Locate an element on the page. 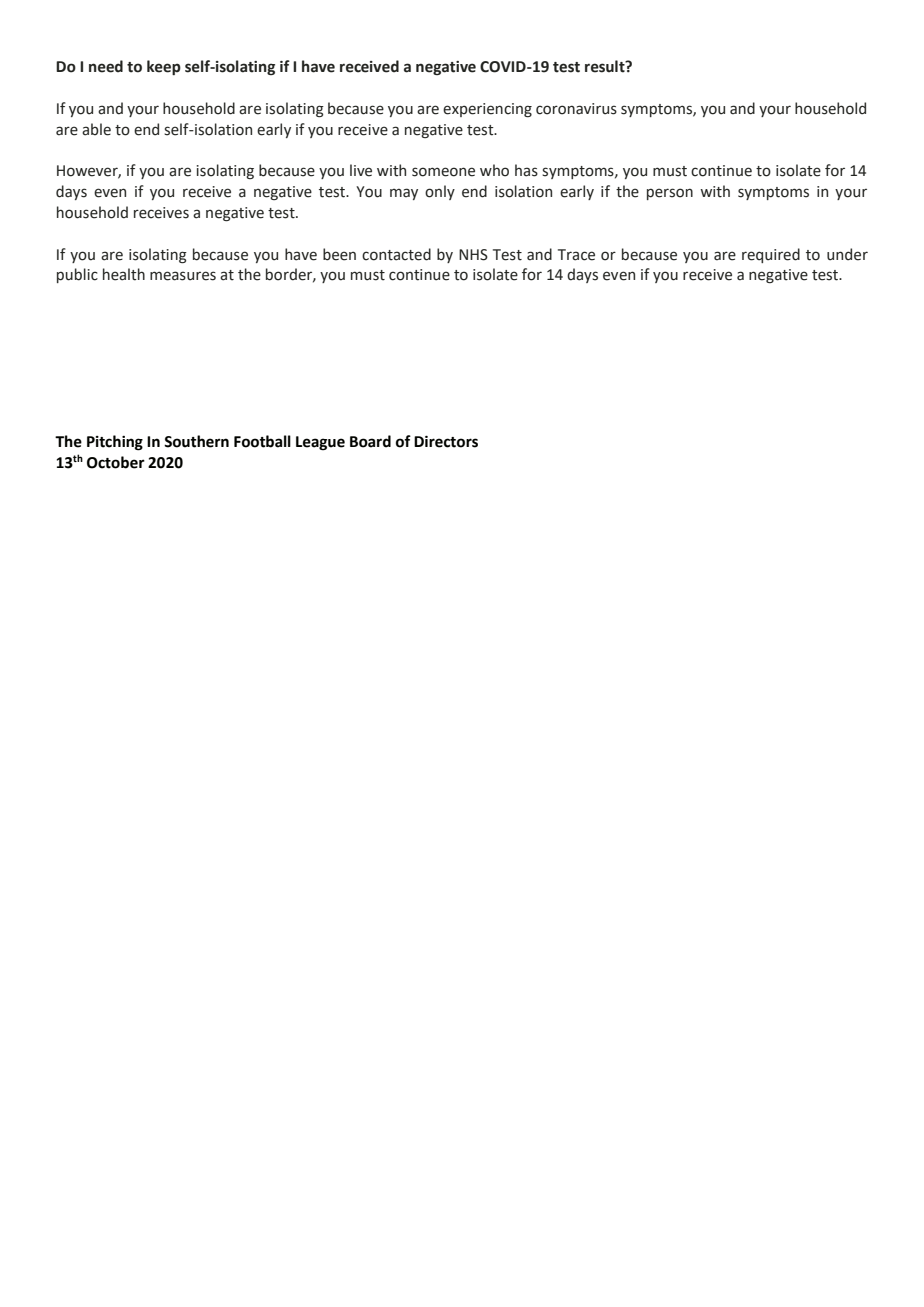 The width and height of the image is (924, 1307). required is located at coordinates (771, 255).
